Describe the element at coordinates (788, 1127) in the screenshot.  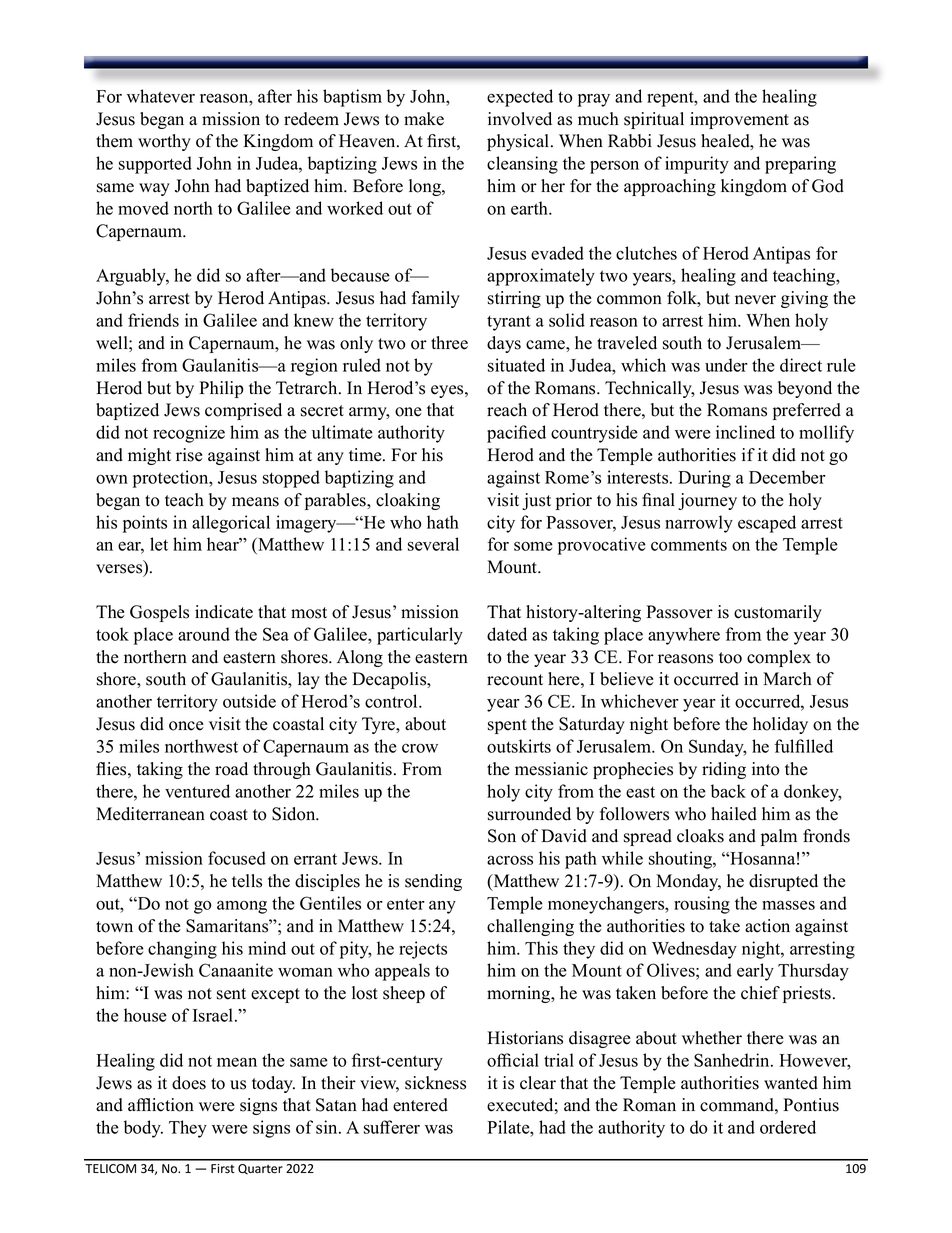
I see `ordered` at that location.
